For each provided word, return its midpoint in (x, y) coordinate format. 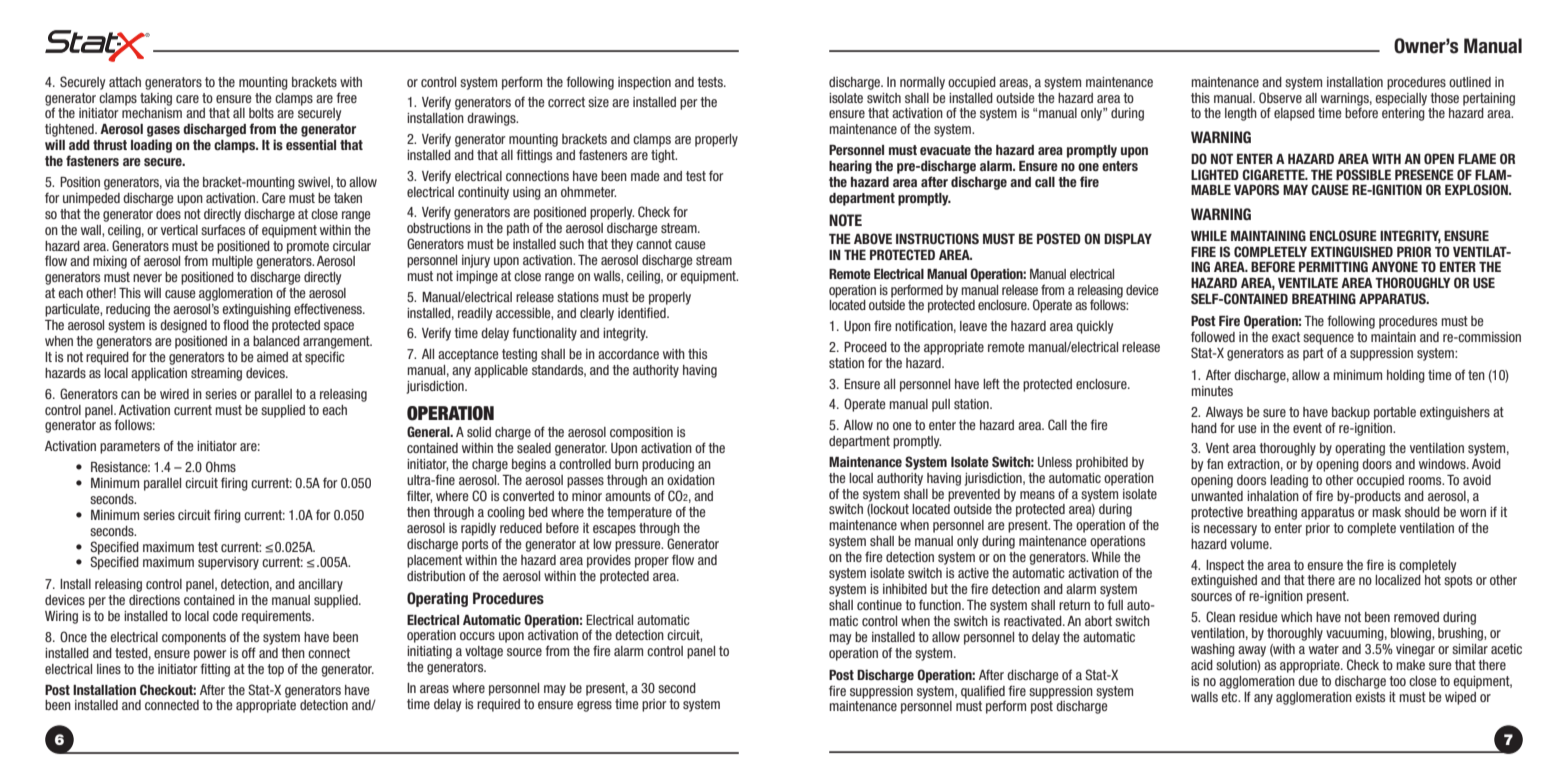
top (275, 670)
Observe (1280, 97)
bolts (261, 113)
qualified (983, 693)
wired (174, 394)
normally (922, 83)
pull (941, 405)
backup (1351, 413)
